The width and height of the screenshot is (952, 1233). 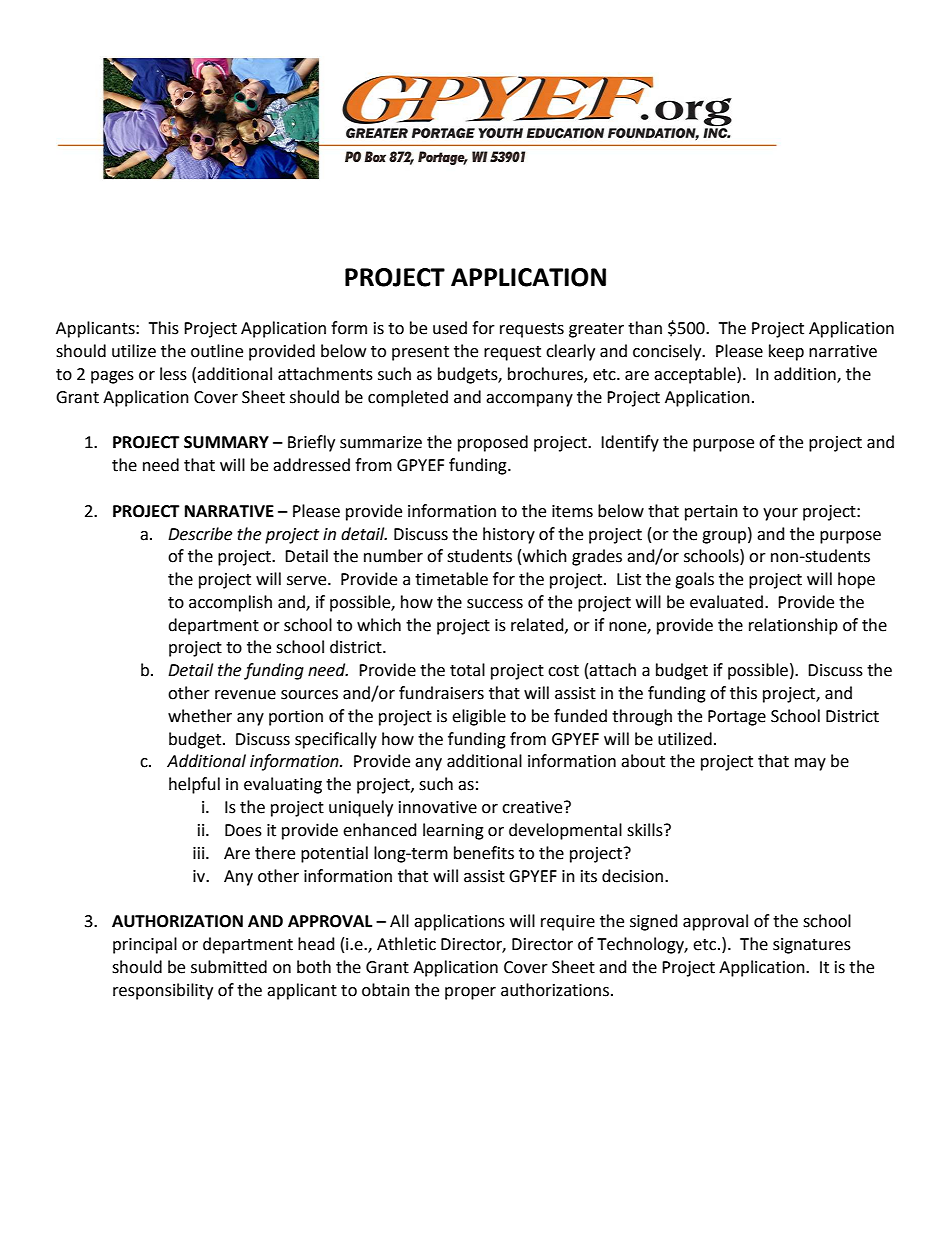 I want to click on keep, so click(x=786, y=352).
